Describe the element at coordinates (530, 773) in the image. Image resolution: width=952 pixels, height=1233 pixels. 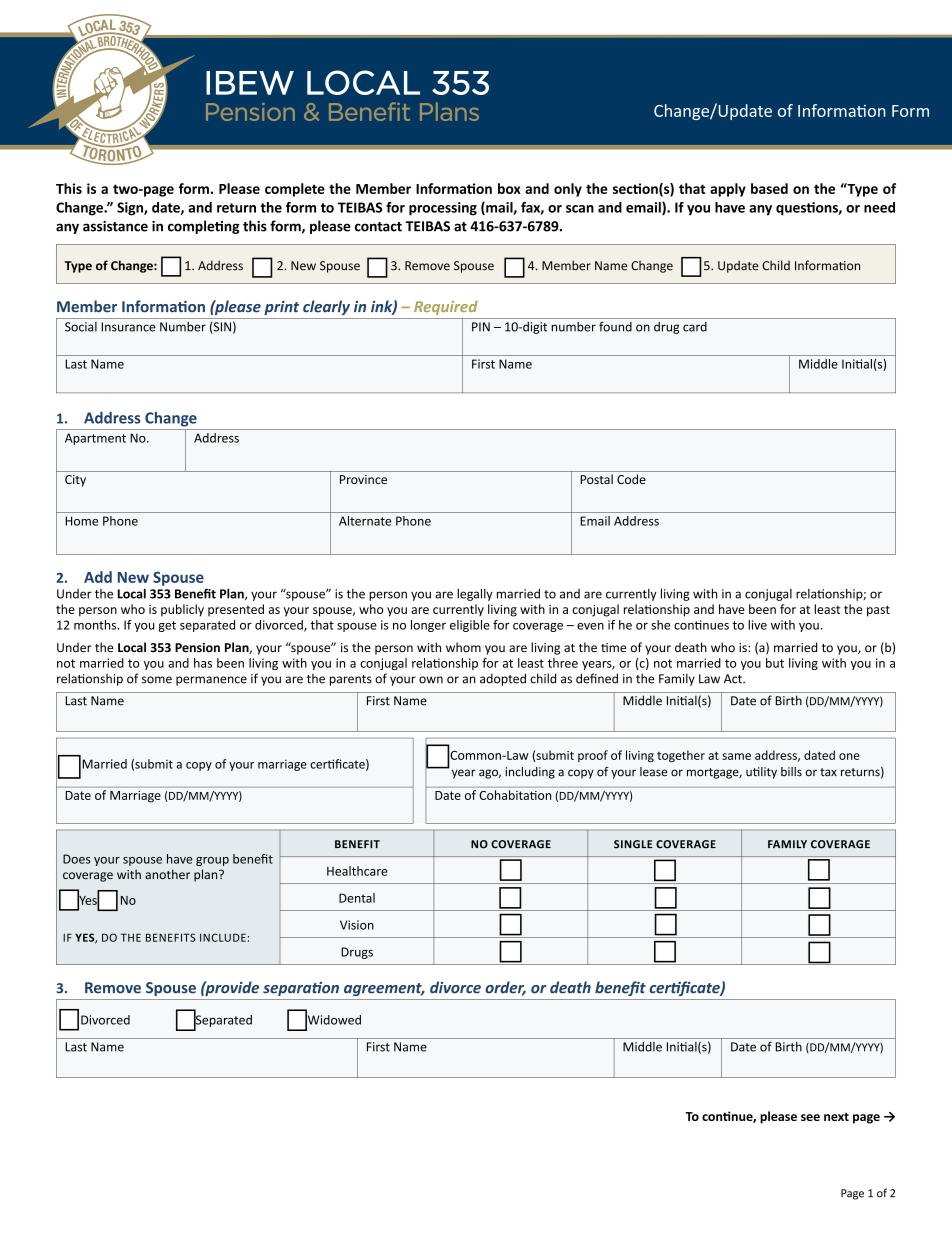
I see `including` at that location.
